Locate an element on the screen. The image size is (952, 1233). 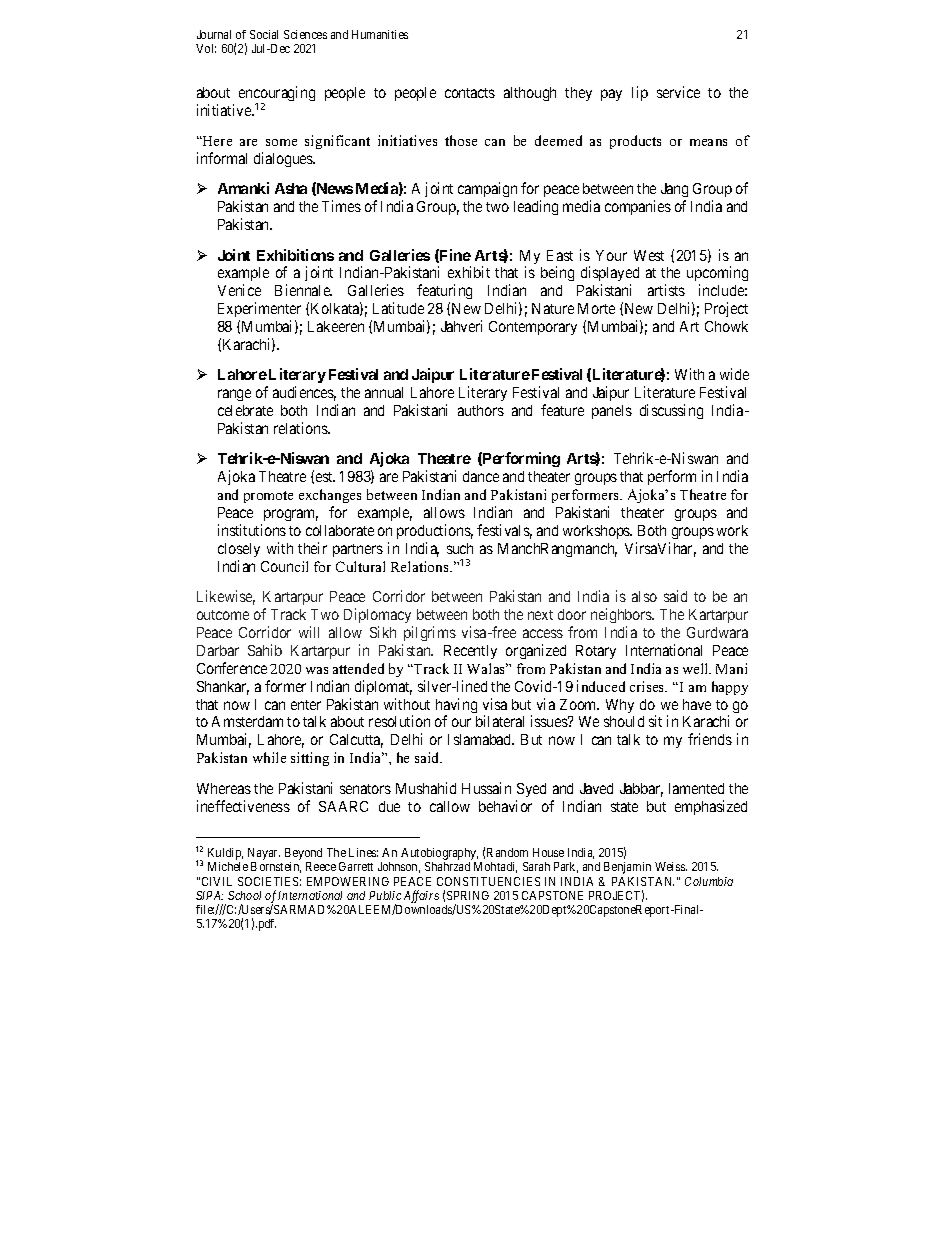
contacts is located at coordinates (470, 93).
